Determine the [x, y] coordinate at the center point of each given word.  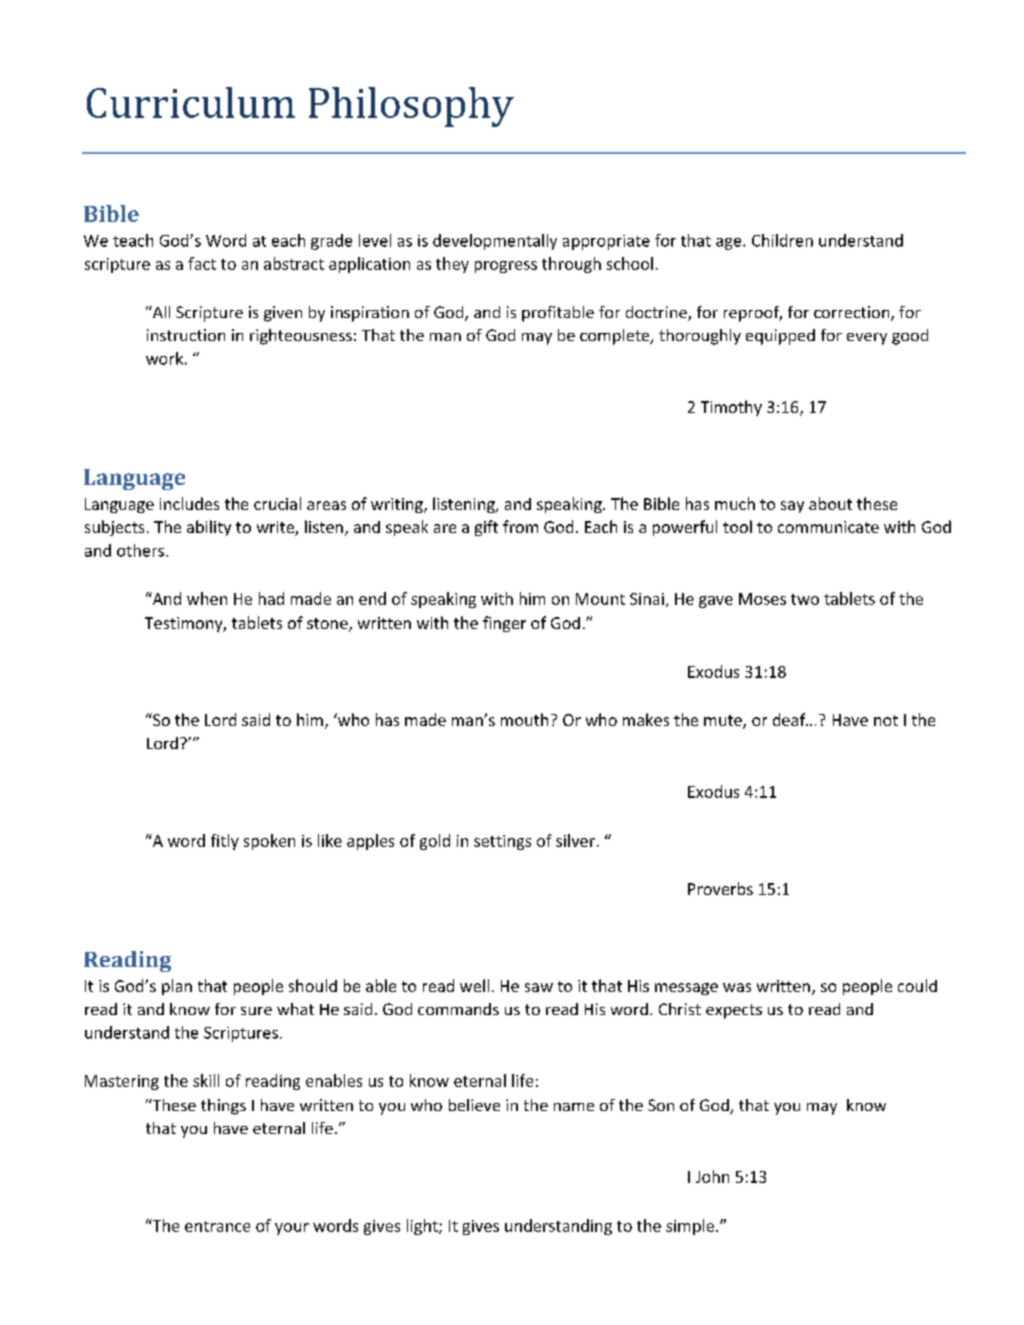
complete [616, 337]
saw [539, 987]
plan [177, 987]
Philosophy [411, 107]
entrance [217, 1226]
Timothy [731, 408]
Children [782, 240]
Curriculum [191, 102]
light [423, 1227]
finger [504, 624]
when [207, 598]
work [164, 358]
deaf [790, 719]
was [737, 987]
